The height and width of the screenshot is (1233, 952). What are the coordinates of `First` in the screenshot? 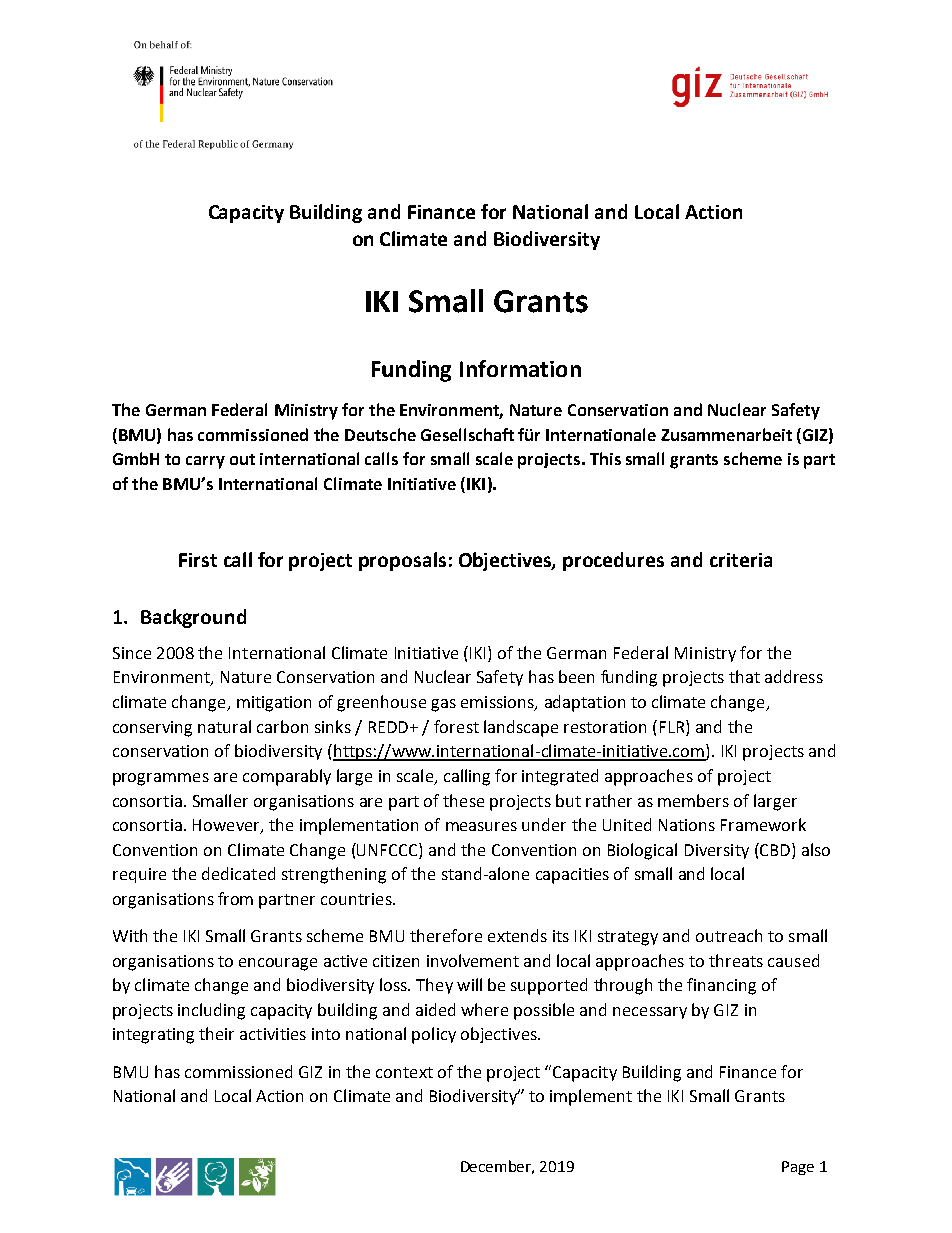 It's located at (198, 560).
